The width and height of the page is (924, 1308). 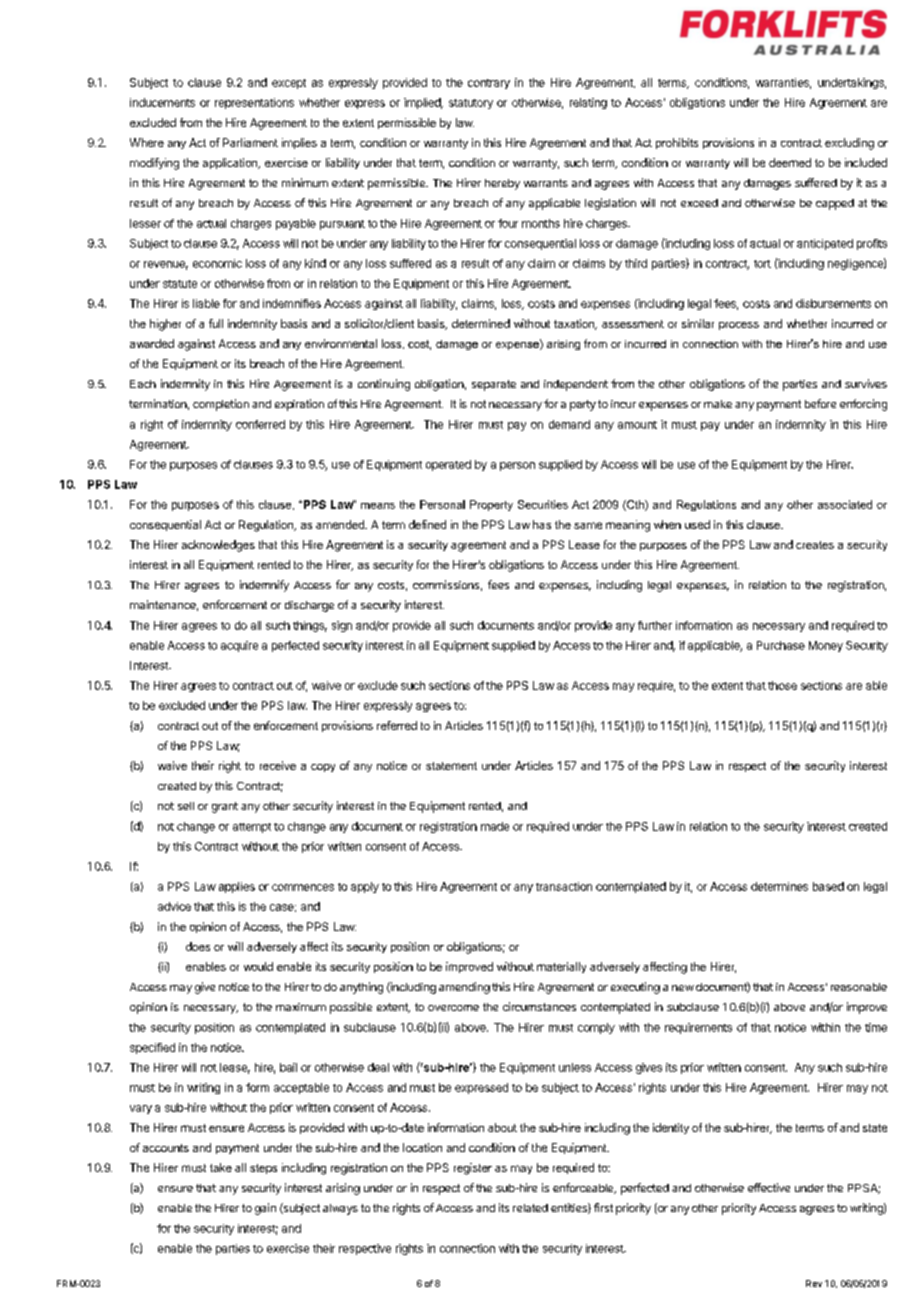 What do you see at coordinates (828, 886) in the page?
I see `based` at bounding box center [828, 886].
